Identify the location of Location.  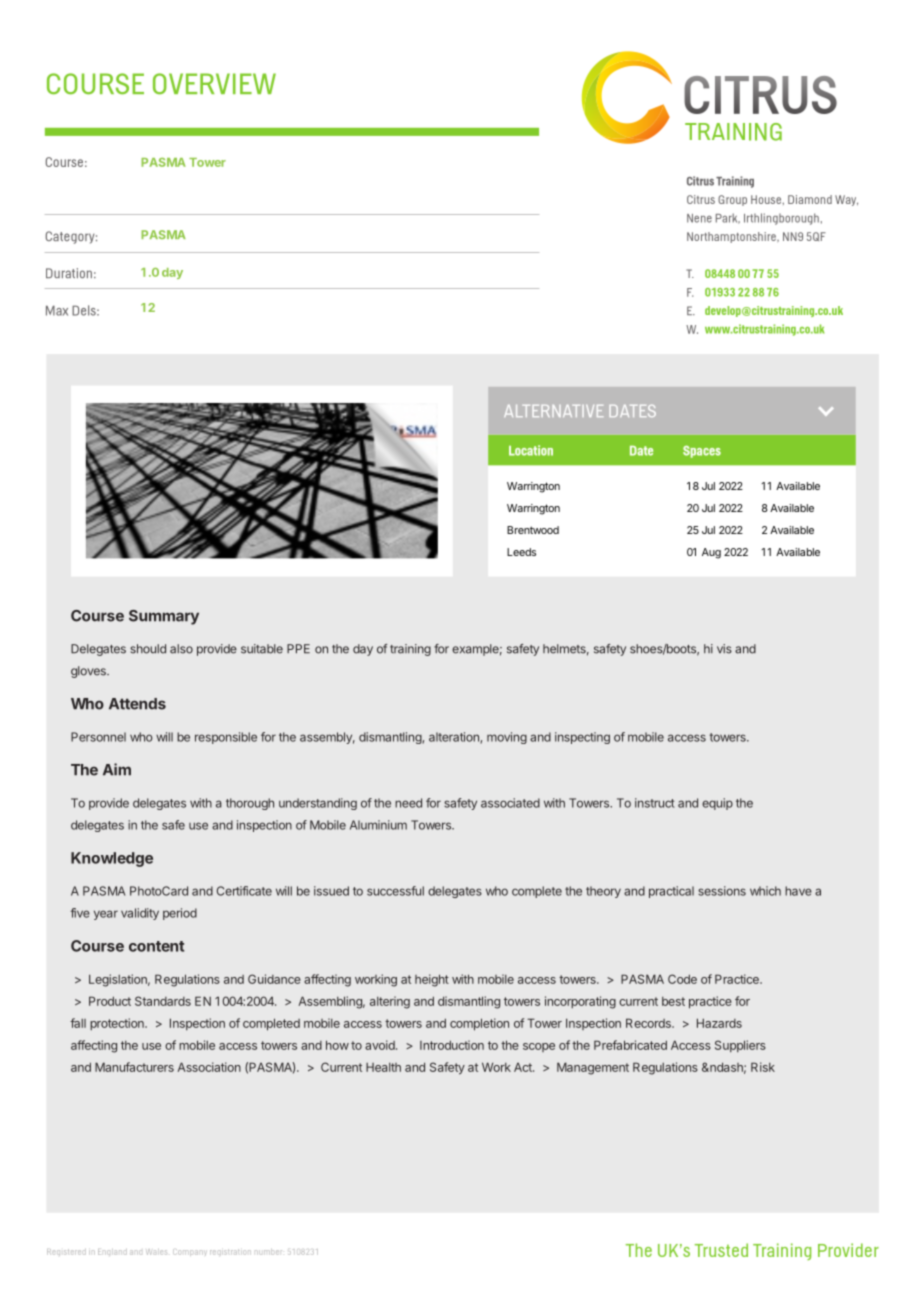
(531, 450).
